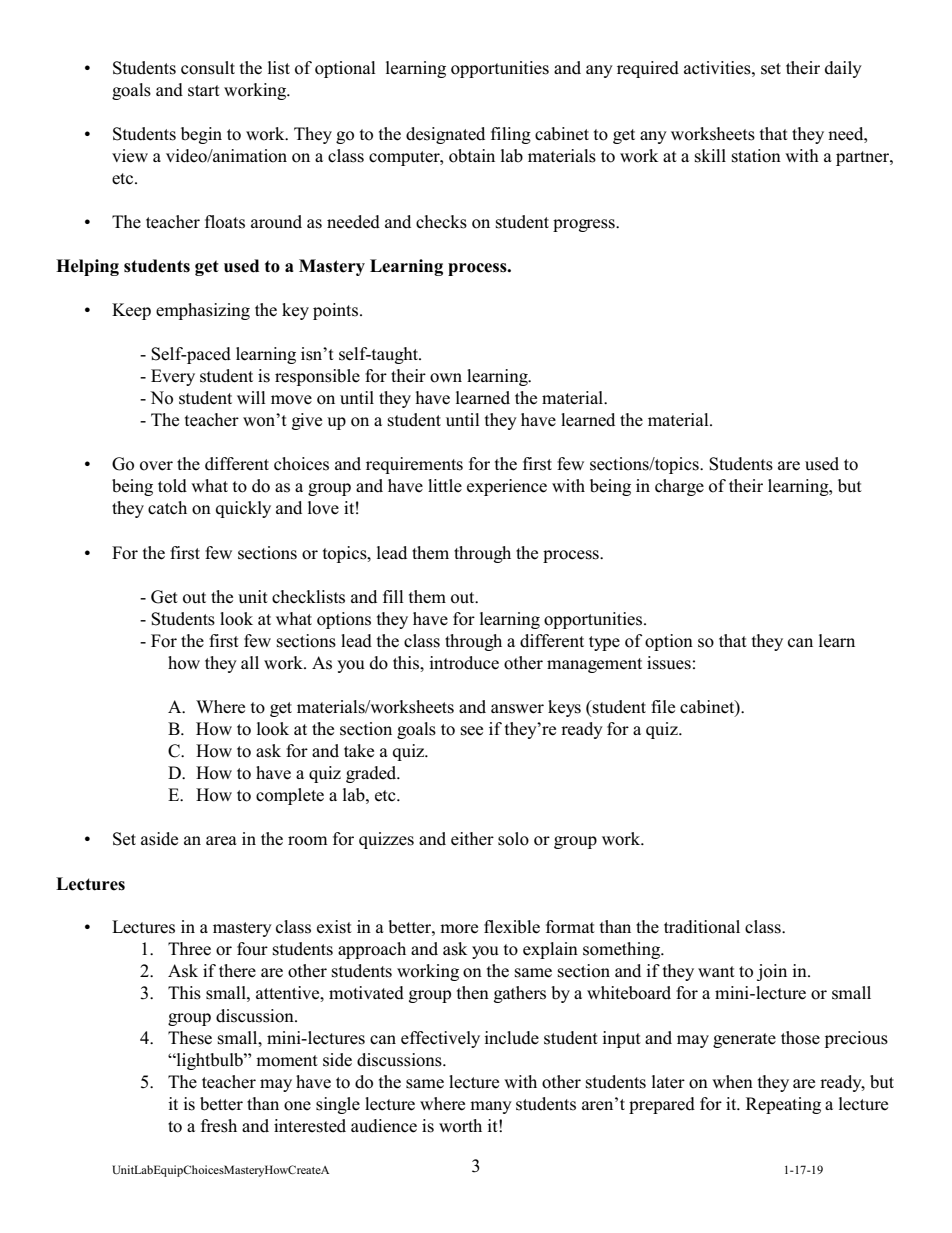  I want to click on start, so click(204, 91).
